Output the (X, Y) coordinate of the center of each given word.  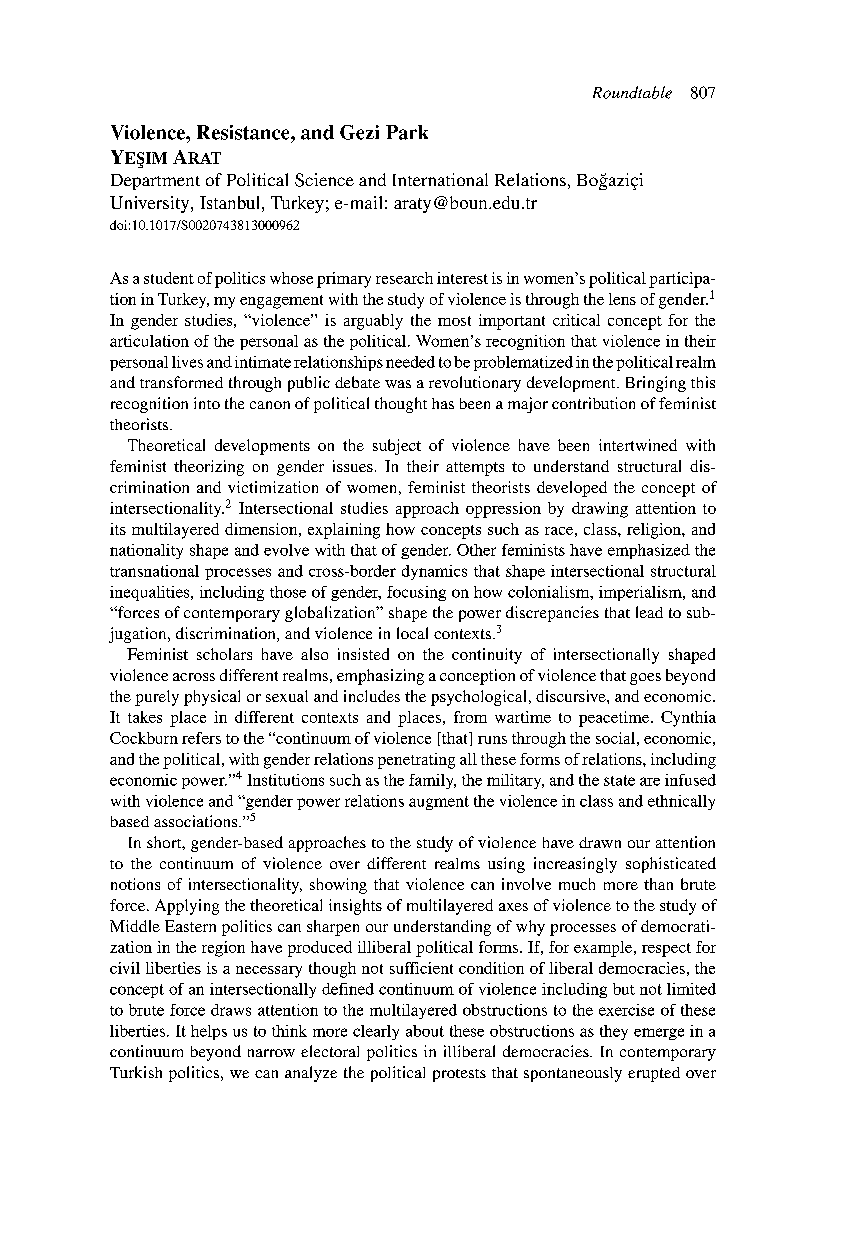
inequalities (151, 593)
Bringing (656, 384)
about (425, 1031)
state (619, 780)
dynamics (434, 572)
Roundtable (632, 92)
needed (410, 362)
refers (201, 738)
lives (187, 362)
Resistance (244, 134)
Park (407, 132)
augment (439, 803)
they (614, 1032)
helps (209, 1032)
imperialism (641, 593)
